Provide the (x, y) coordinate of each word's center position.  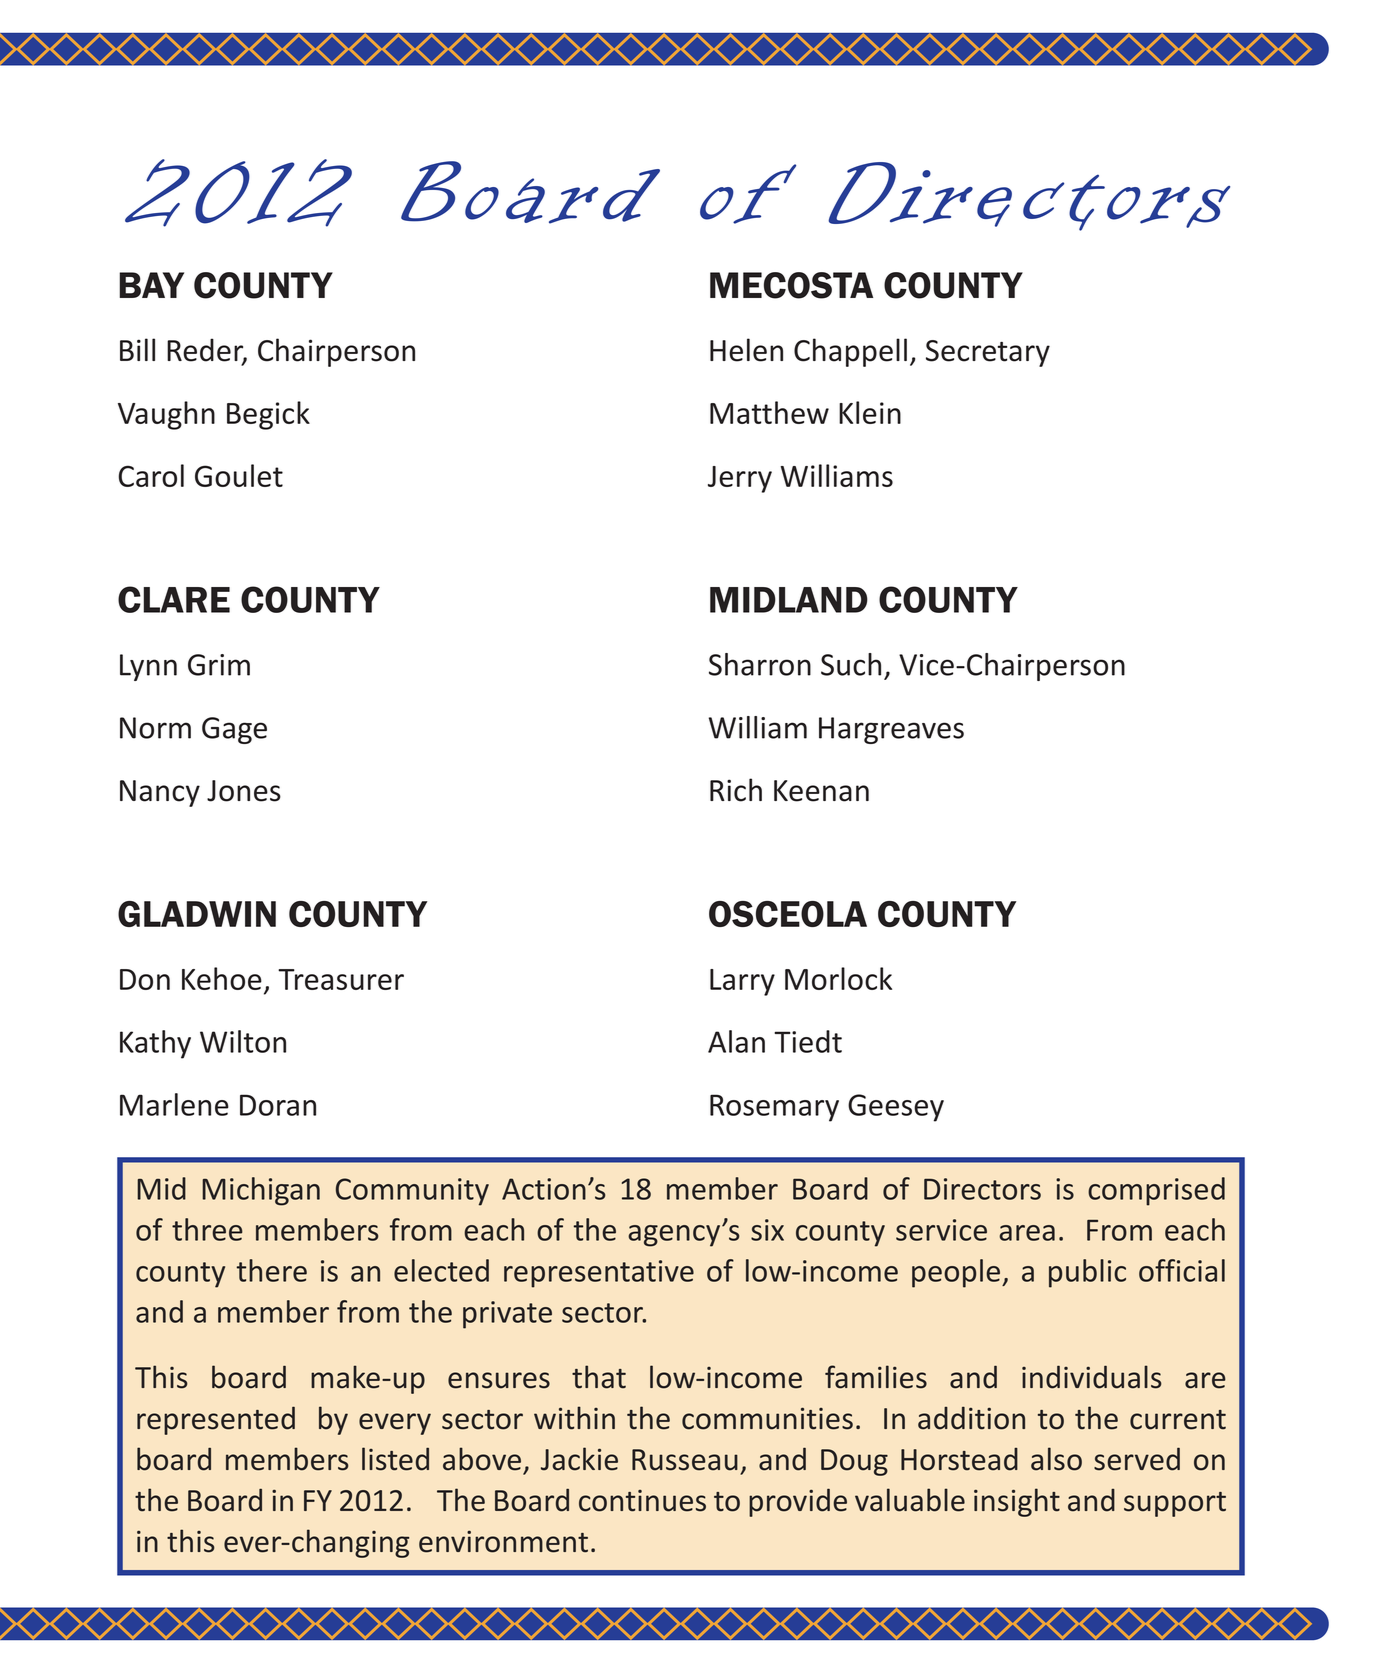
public (1087, 1273)
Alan (736, 1041)
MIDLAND (789, 600)
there (272, 1270)
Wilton (243, 1041)
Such (851, 664)
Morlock (838, 978)
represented (216, 1420)
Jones (244, 791)
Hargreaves (891, 730)
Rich (736, 790)
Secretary (988, 353)
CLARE (174, 599)
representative (599, 1274)
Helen (746, 350)
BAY (151, 285)
